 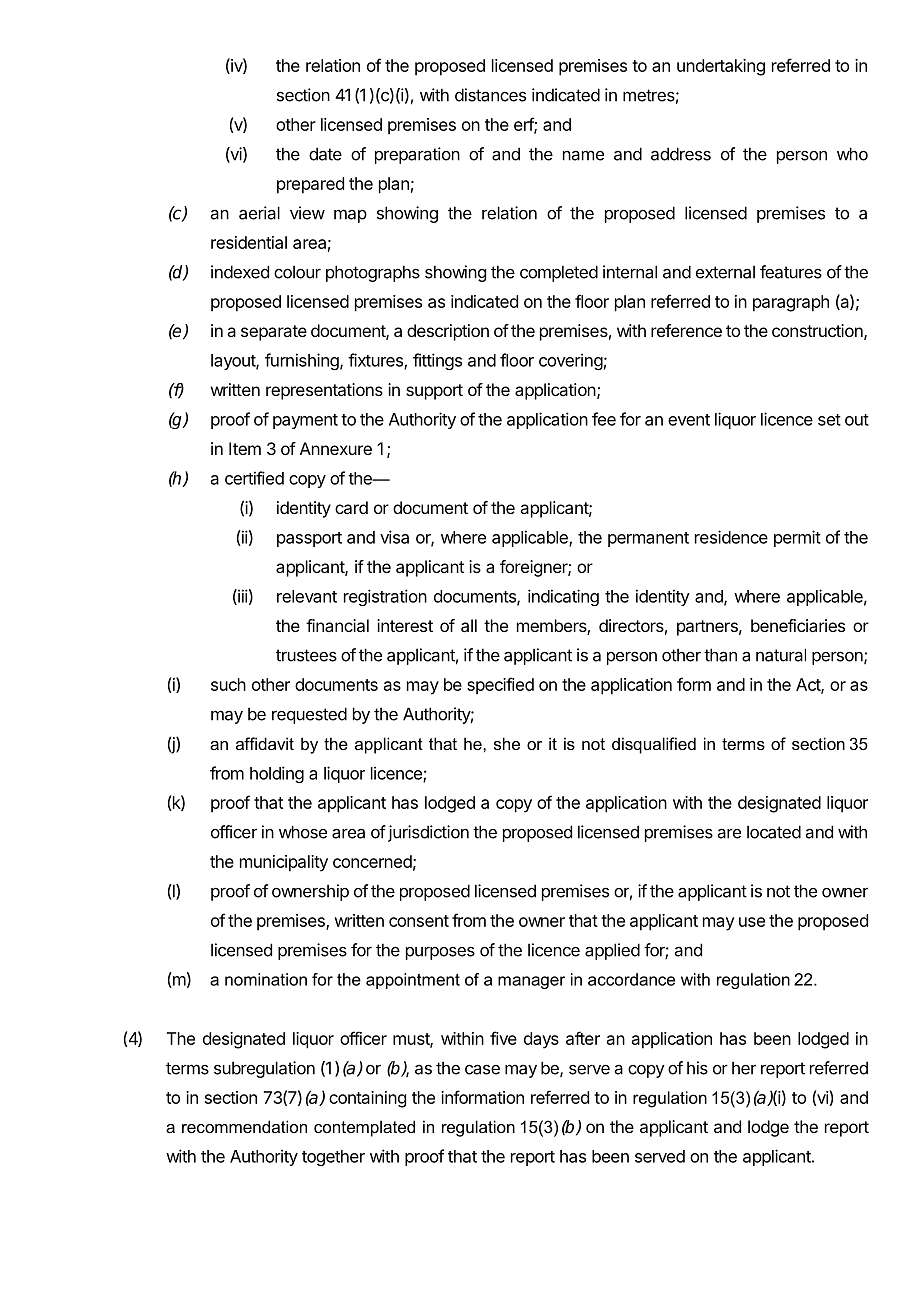 What do you see at coordinates (277, 774) in the page?
I see `holding` at bounding box center [277, 774].
